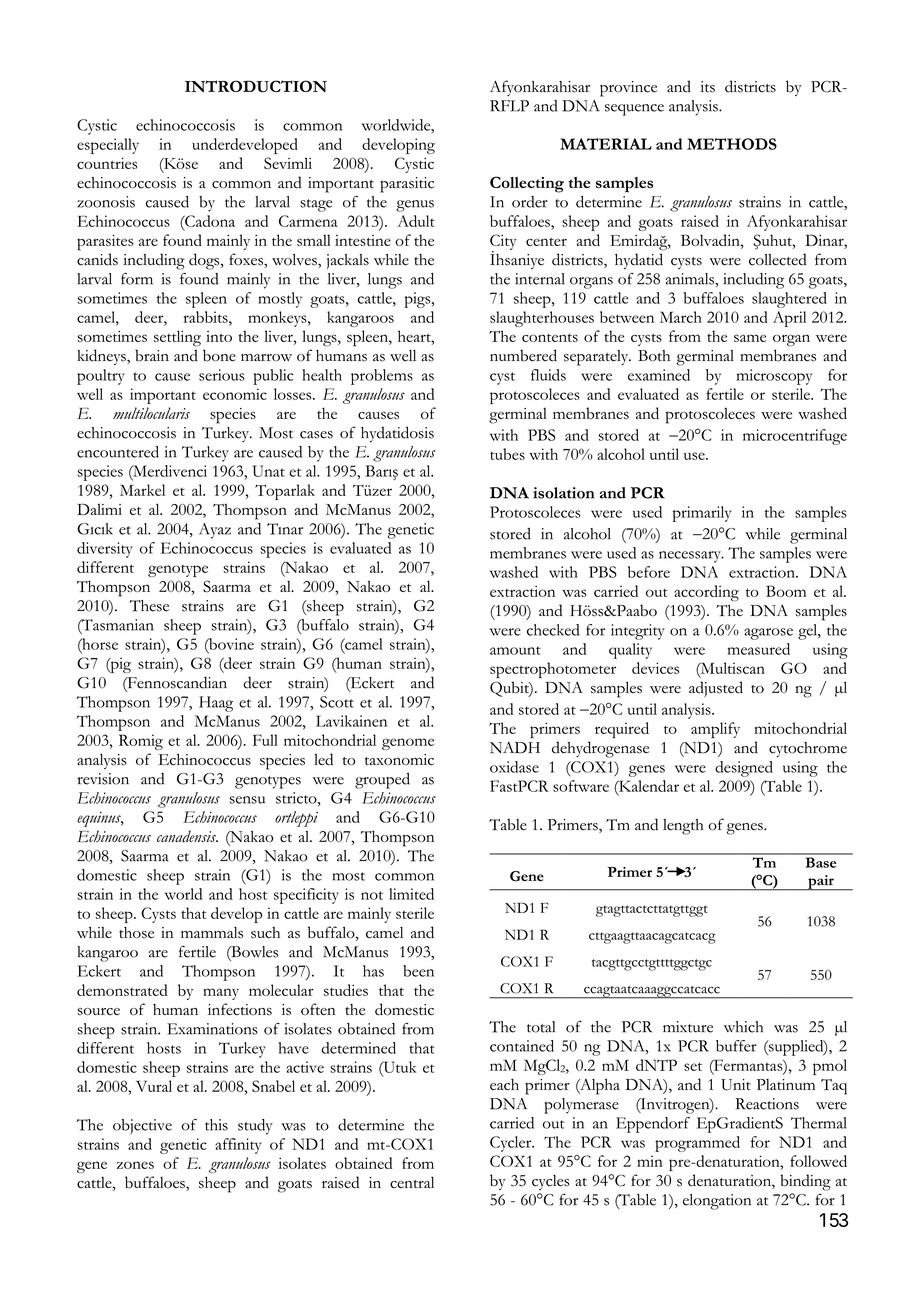 The width and height of the screenshot is (924, 1308). I want to click on microscopy, so click(774, 377).
